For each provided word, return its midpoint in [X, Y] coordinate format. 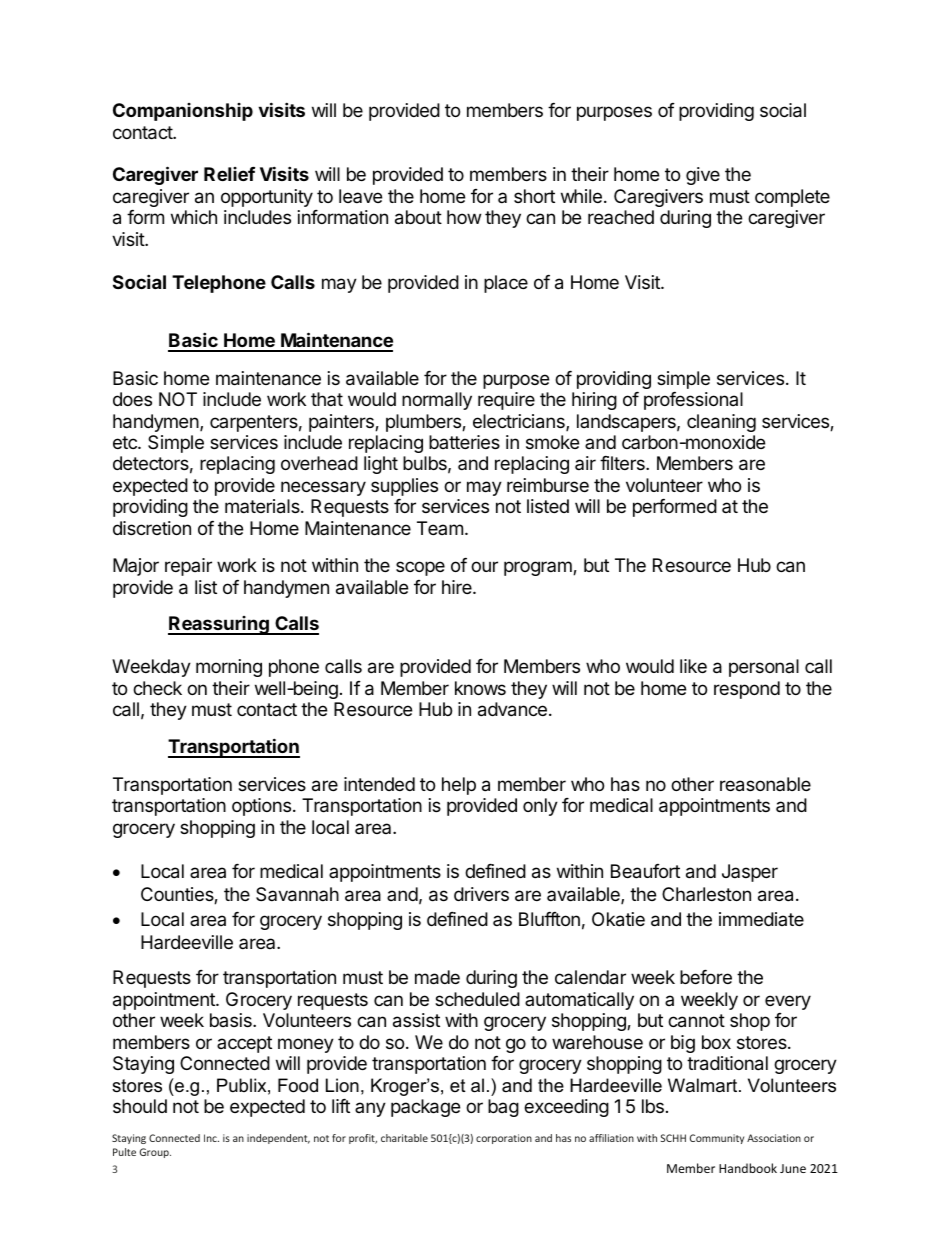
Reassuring [219, 625]
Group [155, 1153]
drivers [481, 894]
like [693, 666]
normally [437, 401]
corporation [504, 1139]
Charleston [706, 894]
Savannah [297, 894]
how [464, 217]
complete [792, 198]
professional [693, 401]
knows [480, 688]
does [132, 399]
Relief [229, 174]
